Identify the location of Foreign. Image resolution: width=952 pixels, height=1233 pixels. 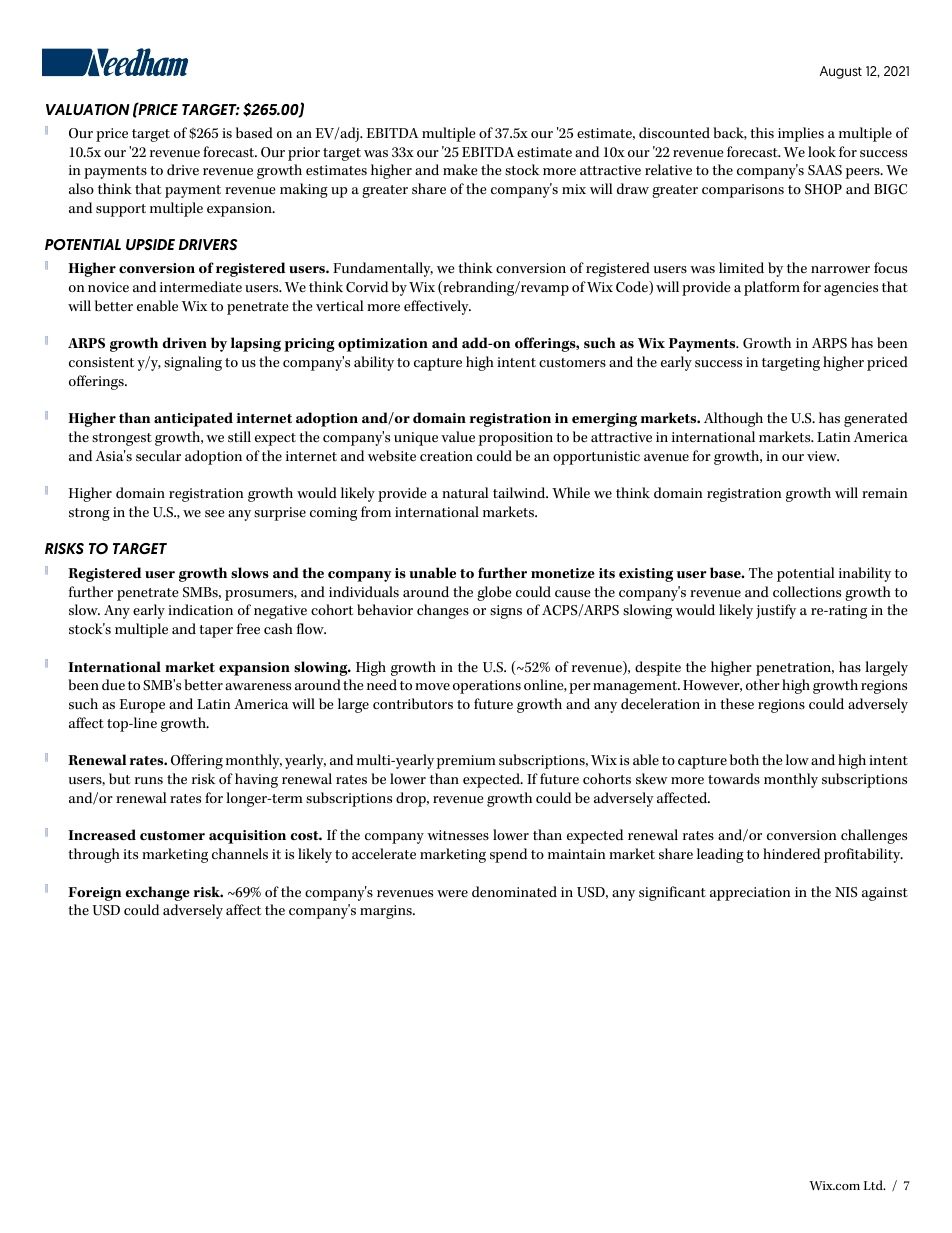
(95, 894).
